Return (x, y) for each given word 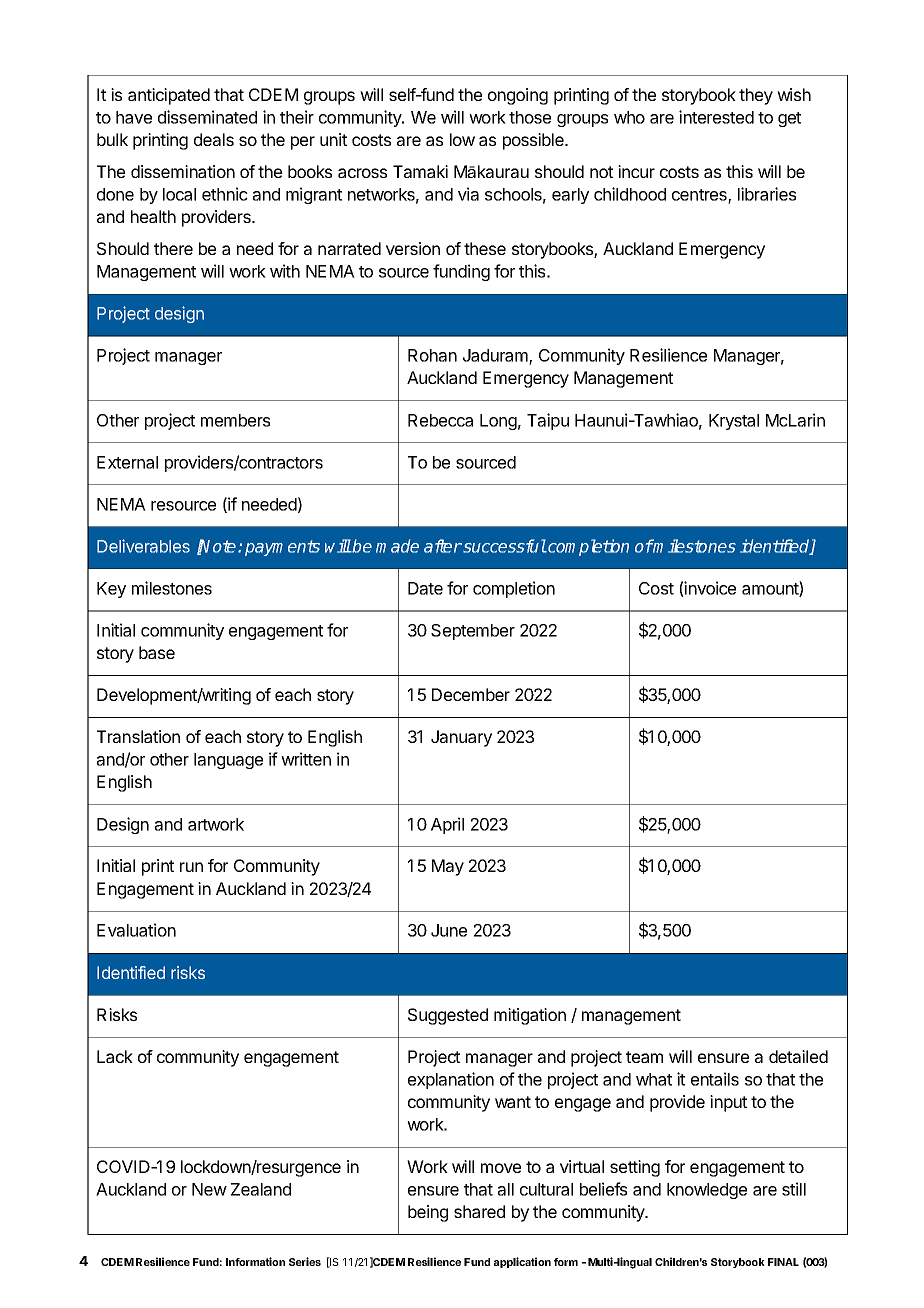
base (157, 652)
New (209, 1189)
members (235, 420)
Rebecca (440, 420)
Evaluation (136, 930)
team (644, 1057)
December (471, 694)
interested (716, 117)
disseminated (207, 117)
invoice (709, 589)
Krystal (734, 422)
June (449, 930)
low (462, 139)
